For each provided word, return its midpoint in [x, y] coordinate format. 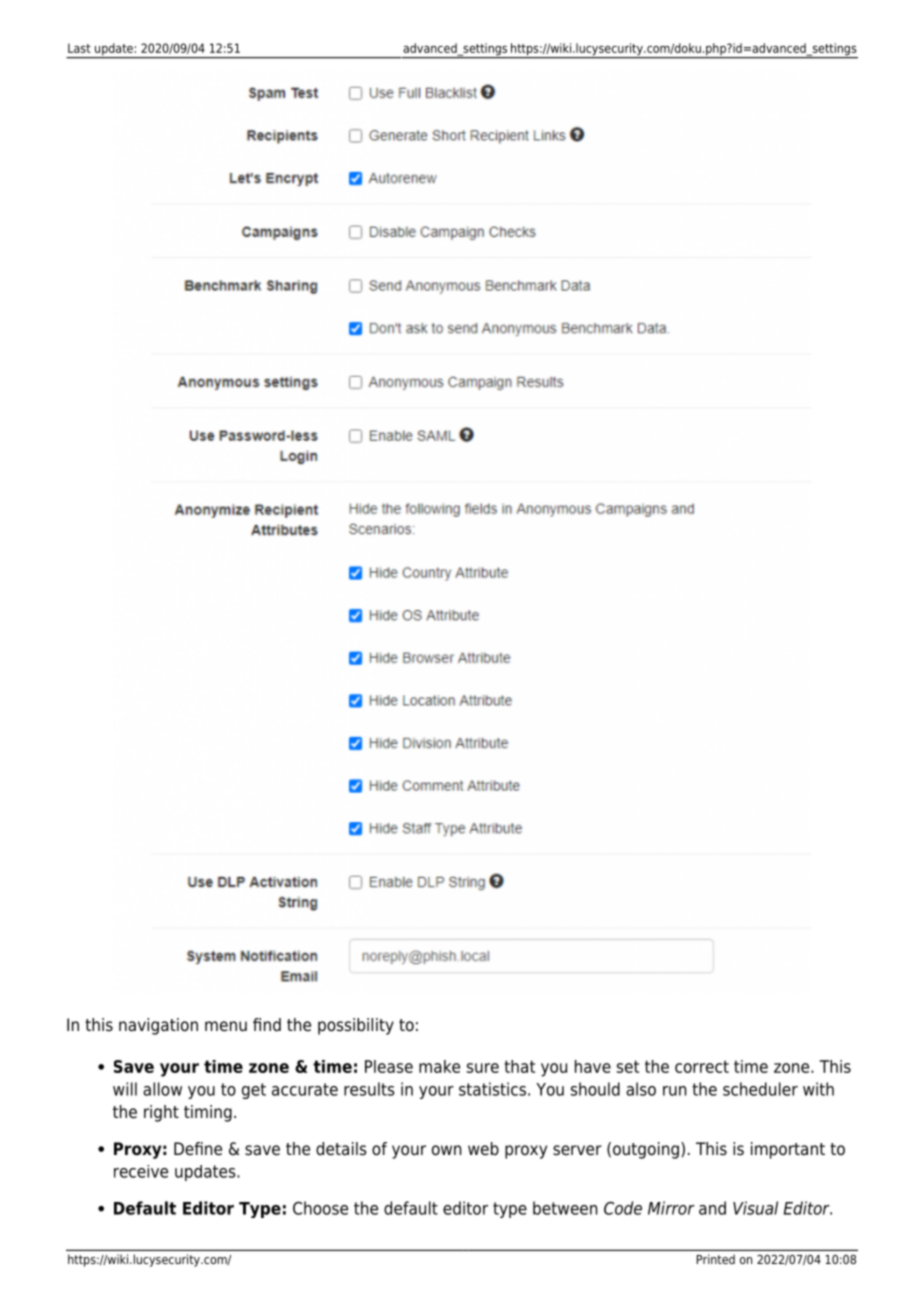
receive [141, 1171]
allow [162, 1089]
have [593, 1066]
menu [226, 1026]
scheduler [760, 1089]
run [674, 1091]
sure [483, 1068]
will [125, 1089]
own [446, 1150]
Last [79, 48]
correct [702, 1066]
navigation [158, 1026]
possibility [356, 1026]
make [439, 1066]
